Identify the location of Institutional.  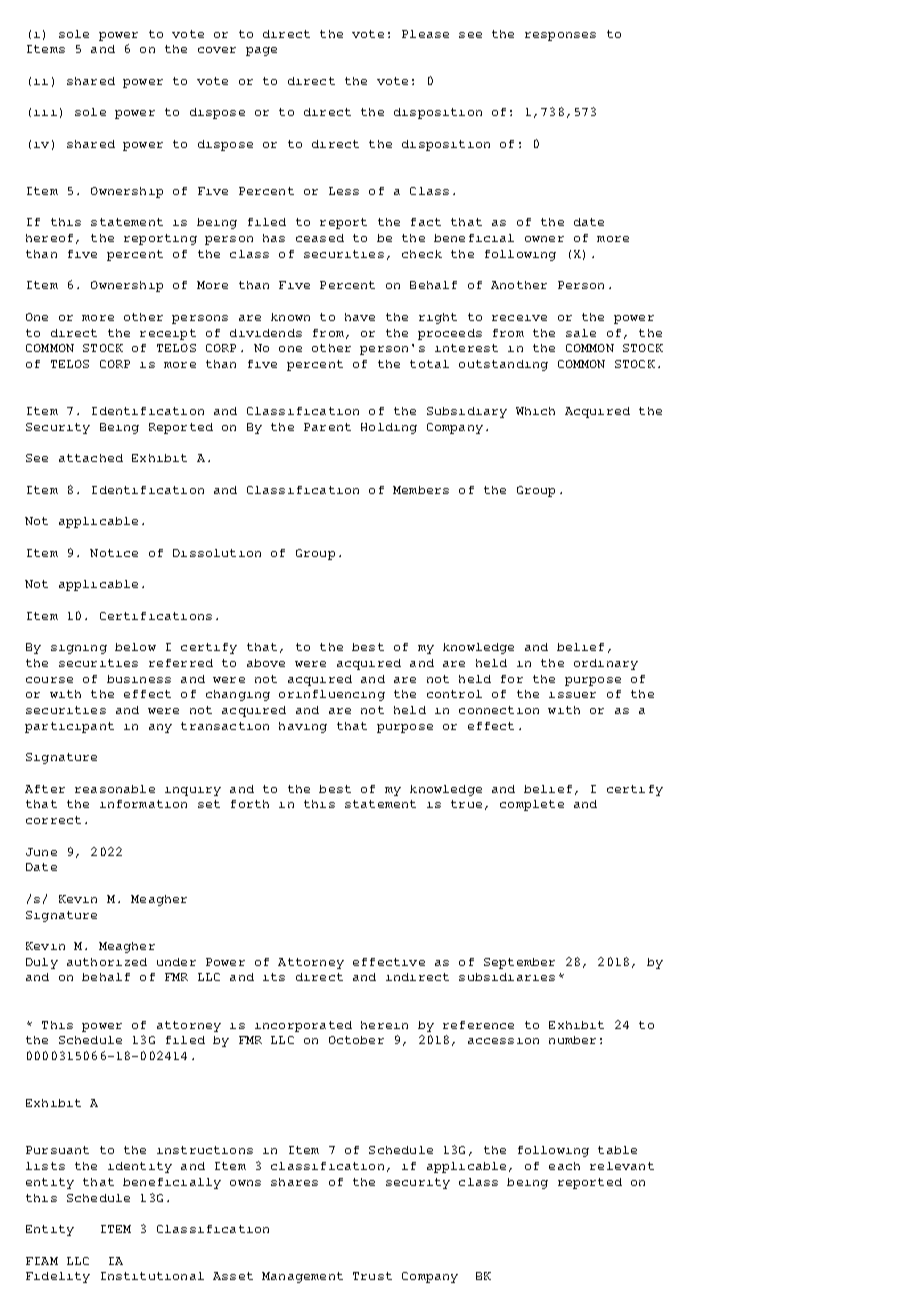
(152, 1276).
